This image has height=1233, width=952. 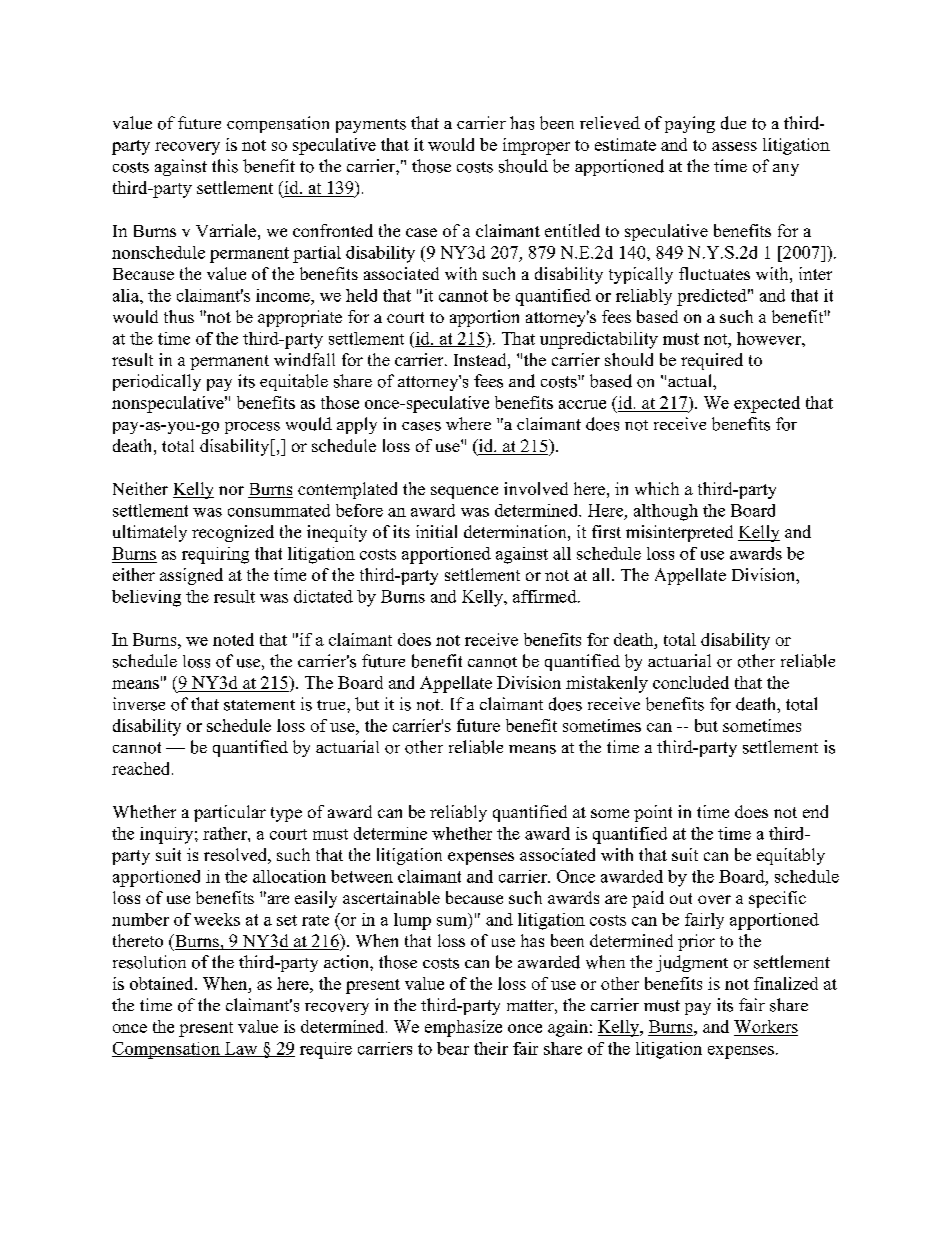 What do you see at coordinates (241, 1049) in the image?
I see `Law` at bounding box center [241, 1049].
